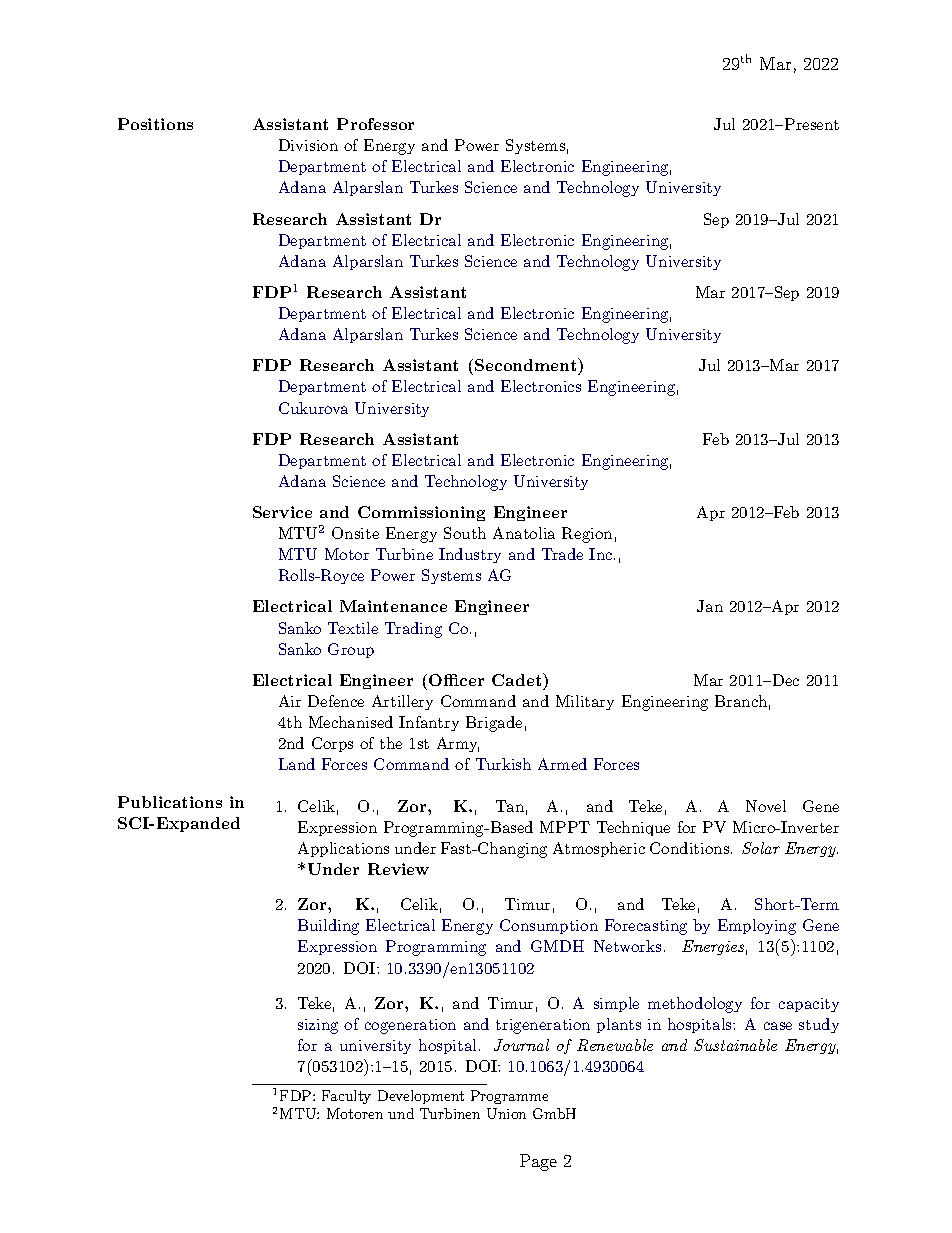  Describe the element at coordinates (735, 1045) in the image. I see `Sustainable` at that location.
